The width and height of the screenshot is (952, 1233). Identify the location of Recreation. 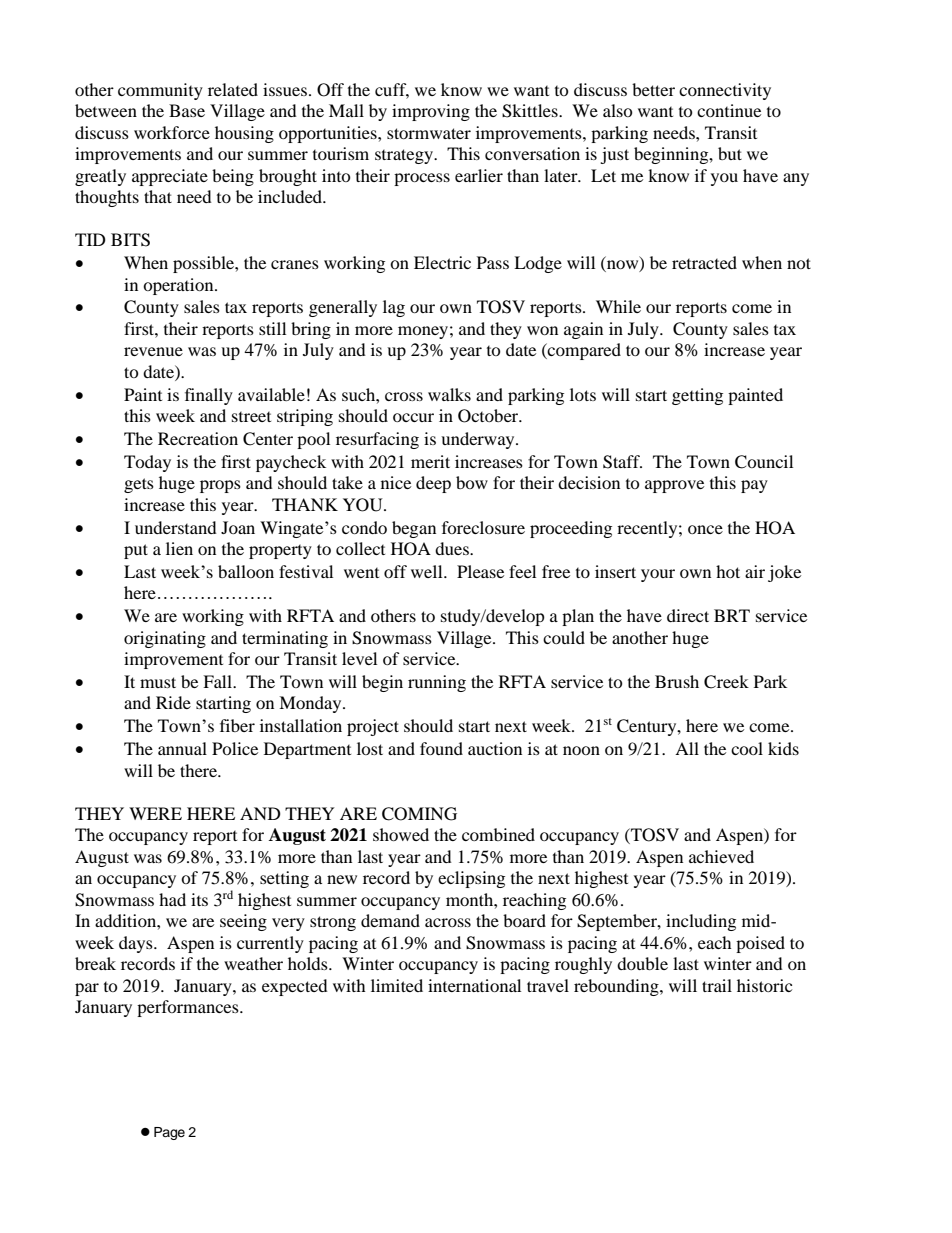
(198, 438).
